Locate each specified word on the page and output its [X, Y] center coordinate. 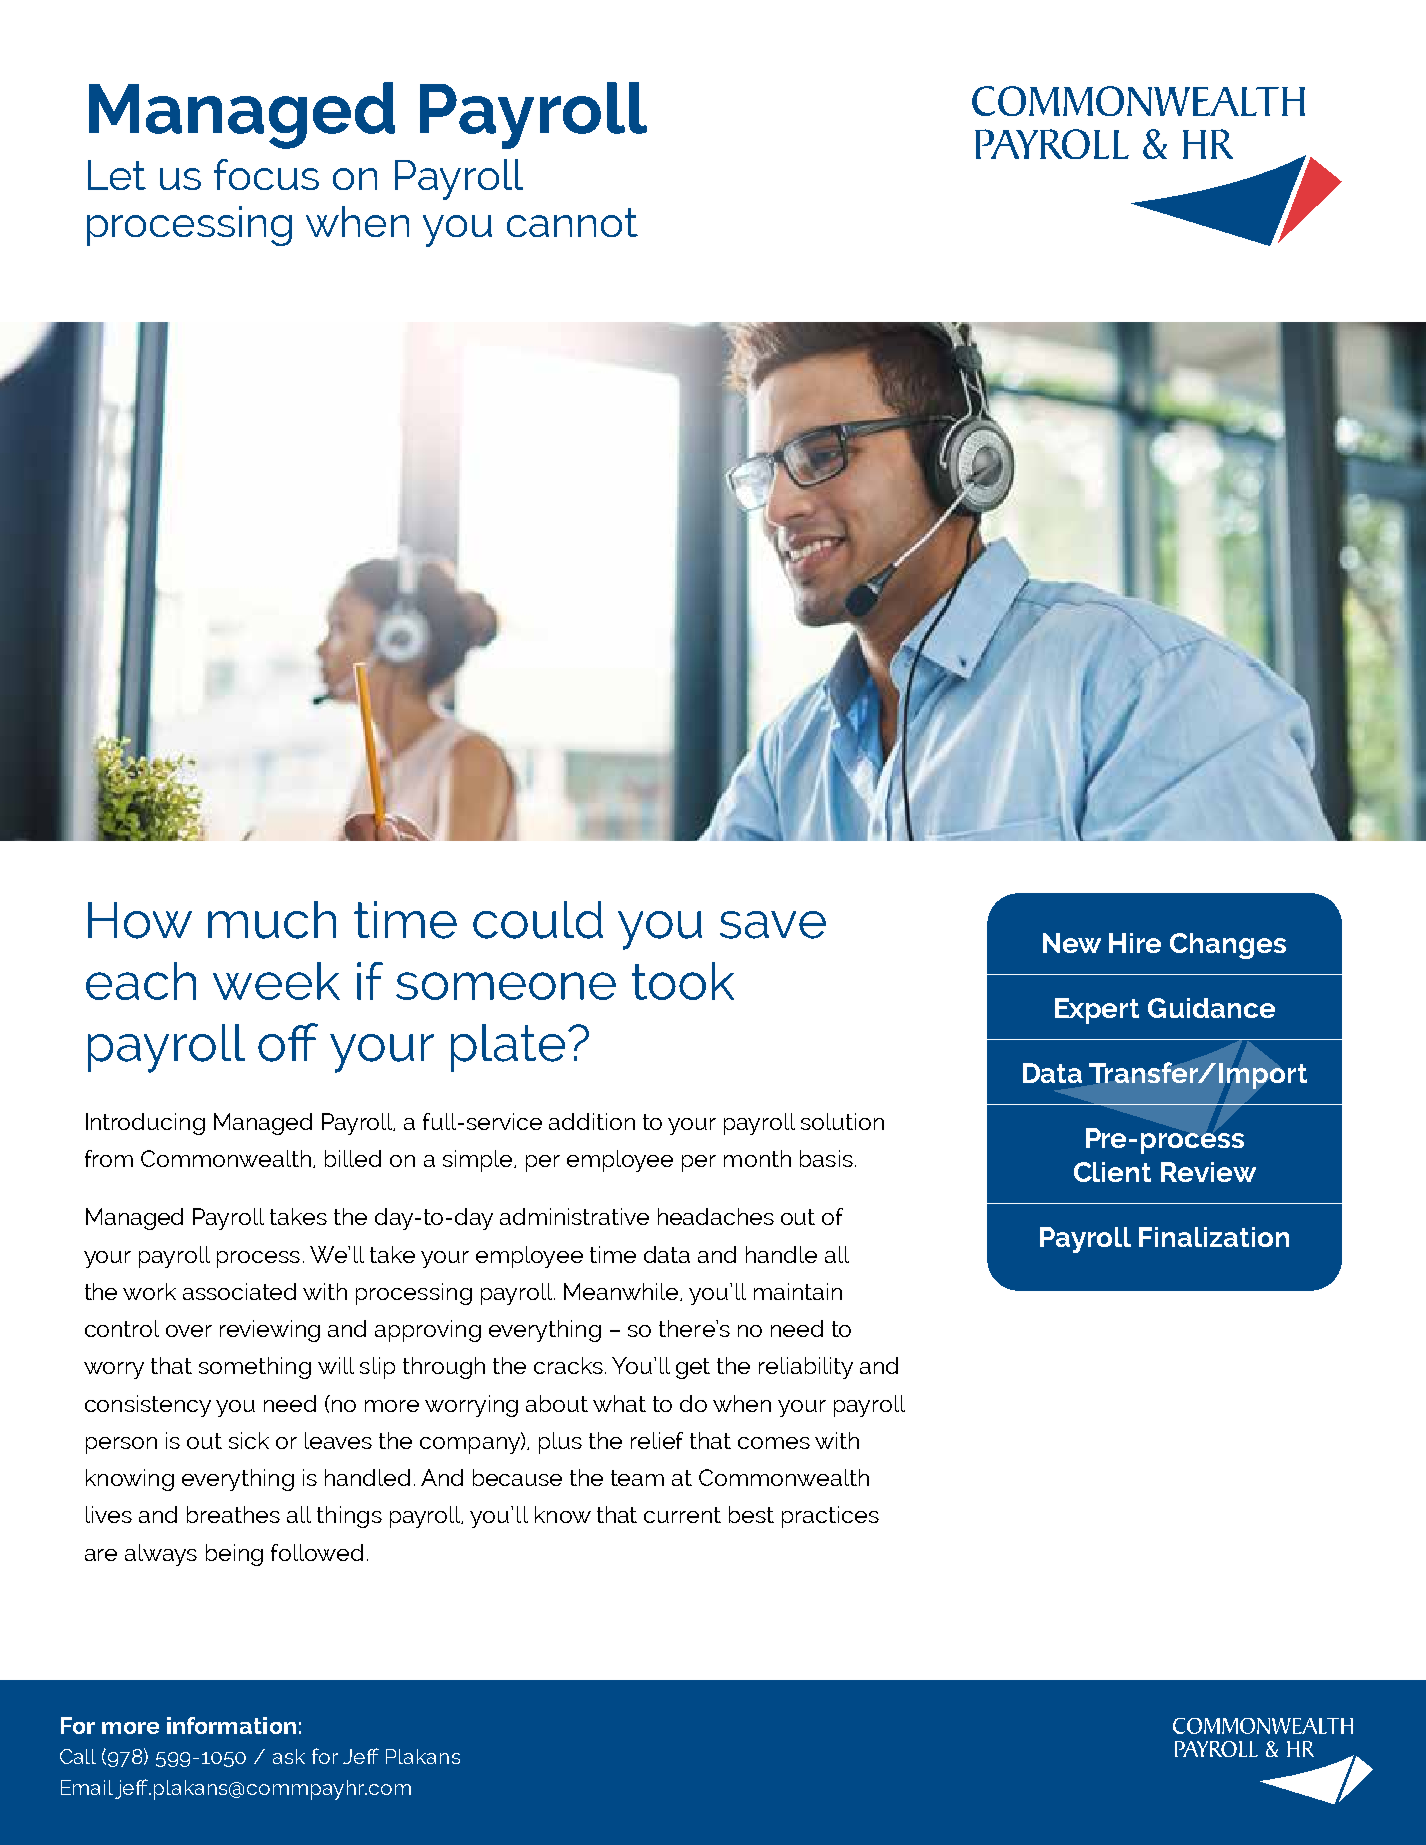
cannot [572, 222]
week [276, 981]
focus [266, 174]
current [682, 1515]
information [231, 1725]
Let [117, 175]
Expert [1097, 1011]
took [683, 981]
